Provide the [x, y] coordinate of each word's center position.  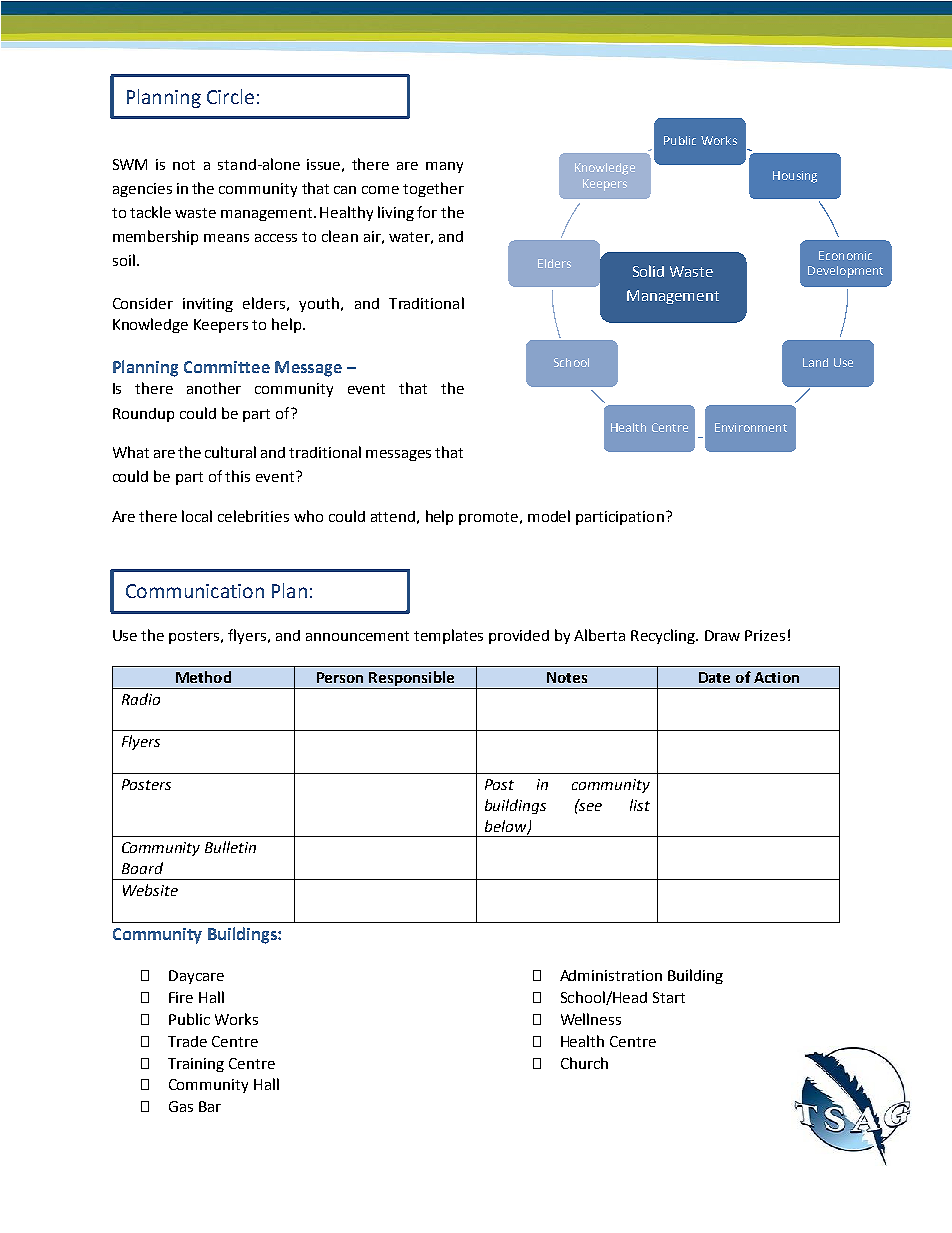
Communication [195, 591]
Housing [795, 177]
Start [669, 997]
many [444, 167]
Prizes [765, 635]
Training [196, 1065]
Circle [230, 96]
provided [519, 637]
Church [584, 1063]
